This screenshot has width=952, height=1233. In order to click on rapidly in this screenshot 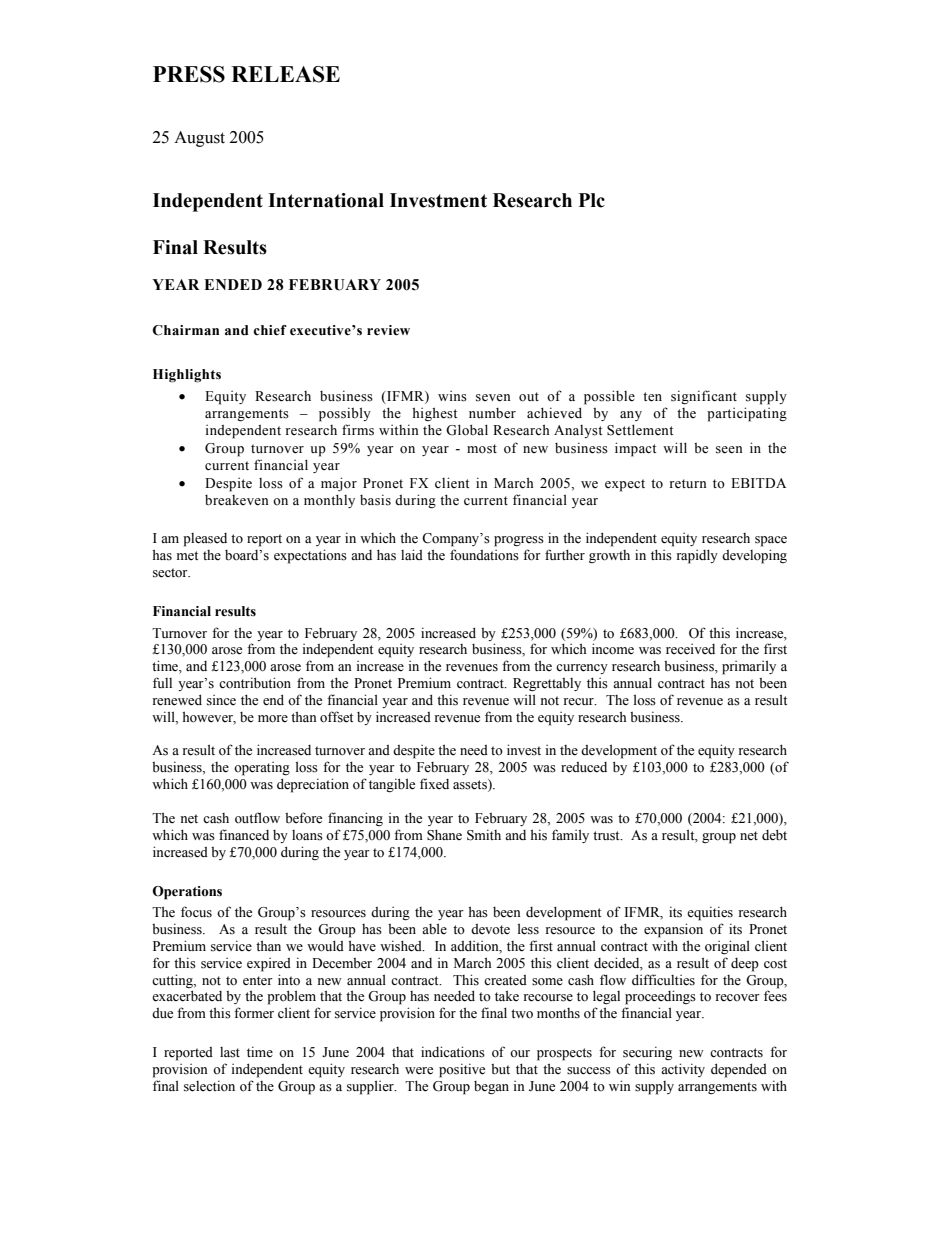, I will do `click(697, 556)`.
